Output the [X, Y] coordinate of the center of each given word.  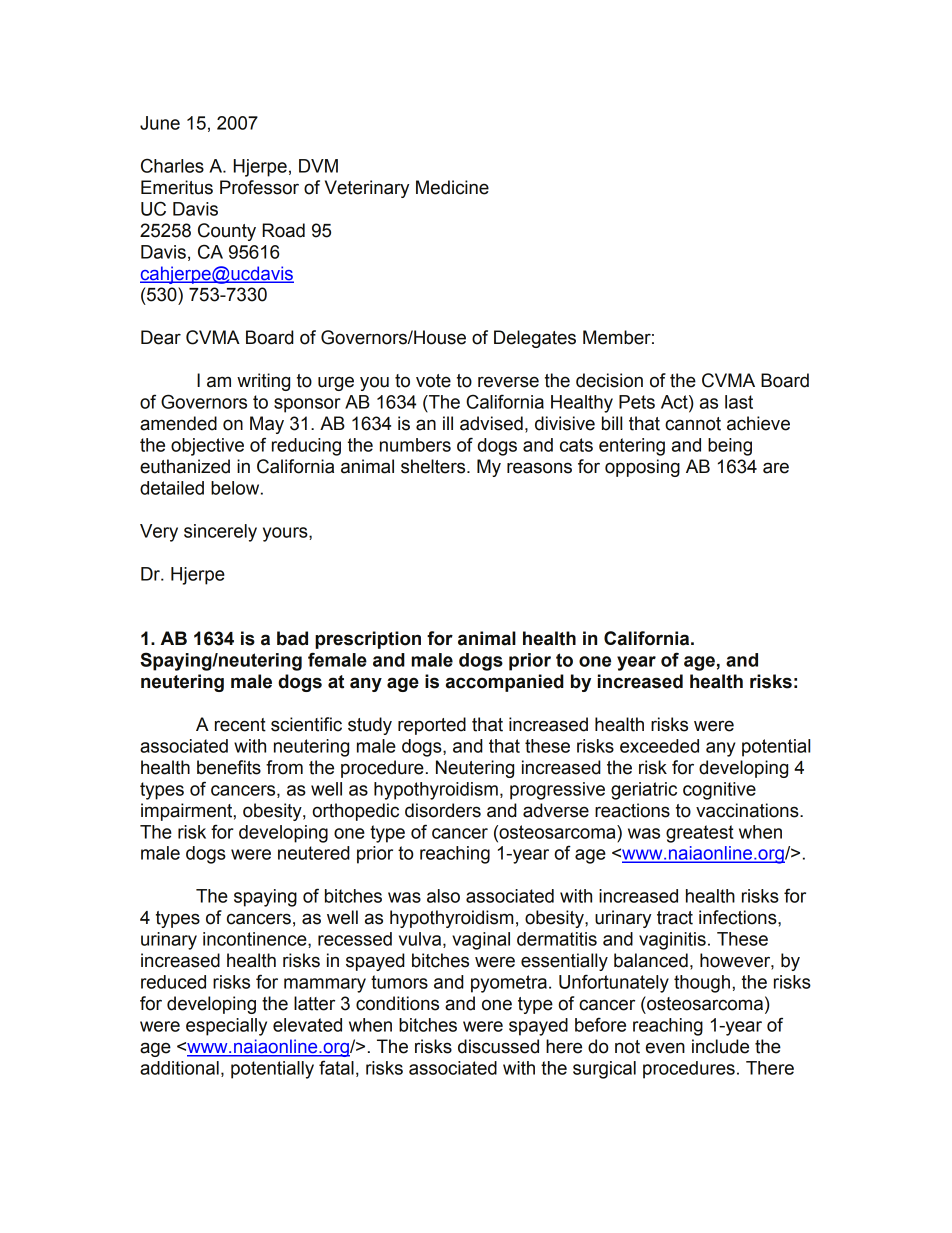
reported [432, 726]
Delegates [535, 339]
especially [226, 1027]
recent [240, 725]
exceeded [659, 746]
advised [491, 423]
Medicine [452, 187]
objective [207, 447]
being [730, 447]
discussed [498, 1046]
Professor [259, 187]
